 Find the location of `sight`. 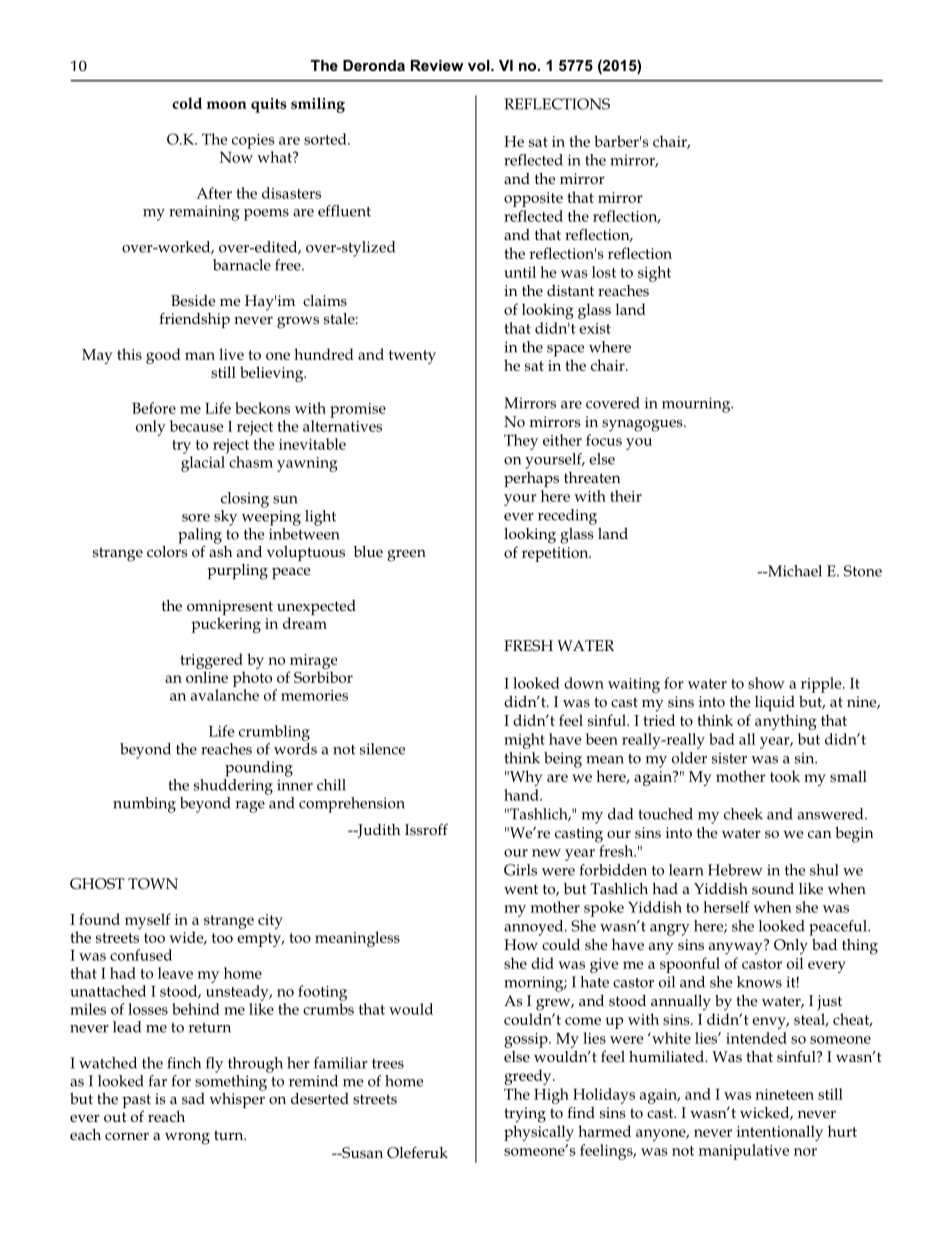

sight is located at coordinates (654, 274).
